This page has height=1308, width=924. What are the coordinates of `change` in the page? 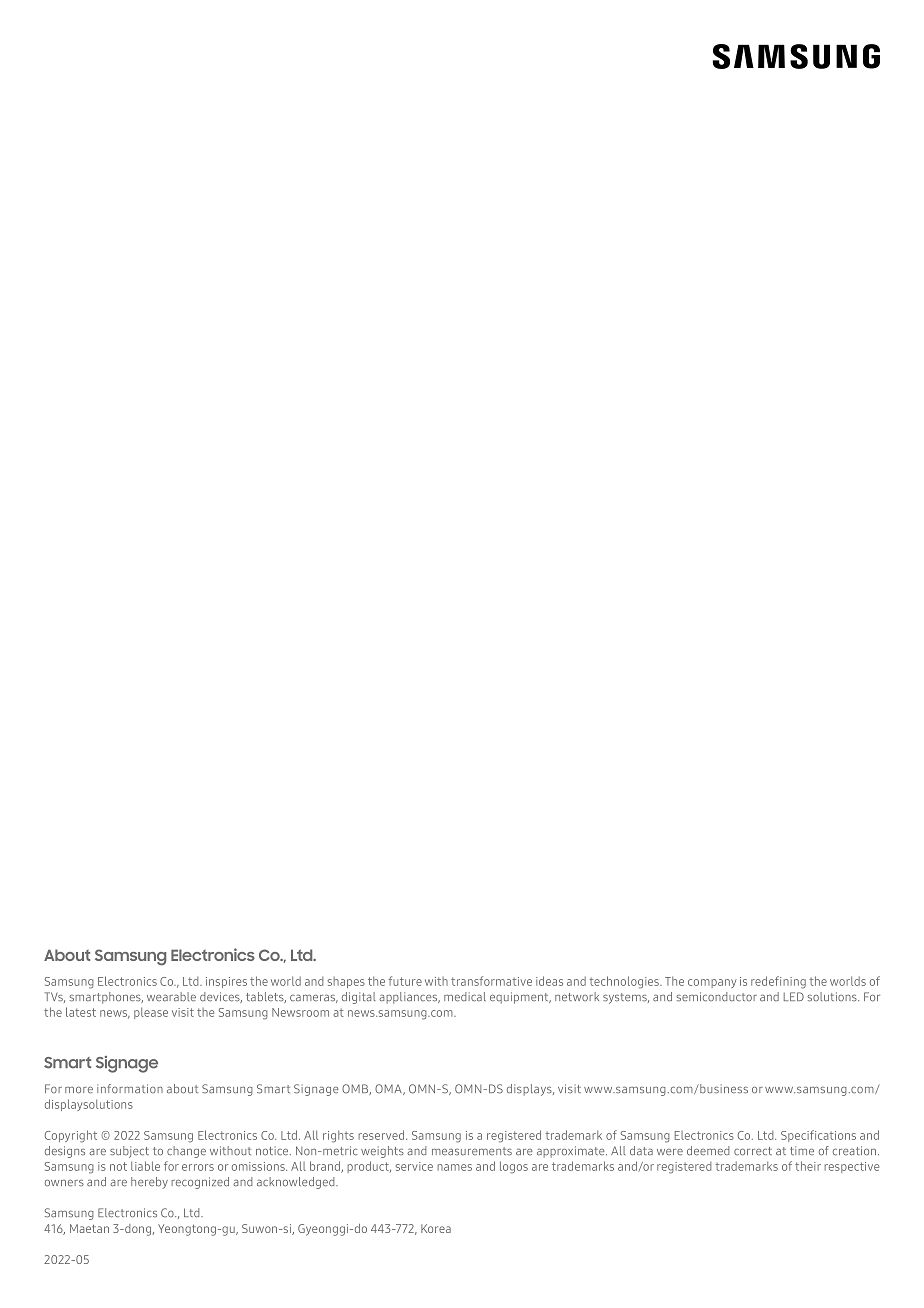 It's located at (186, 1152).
